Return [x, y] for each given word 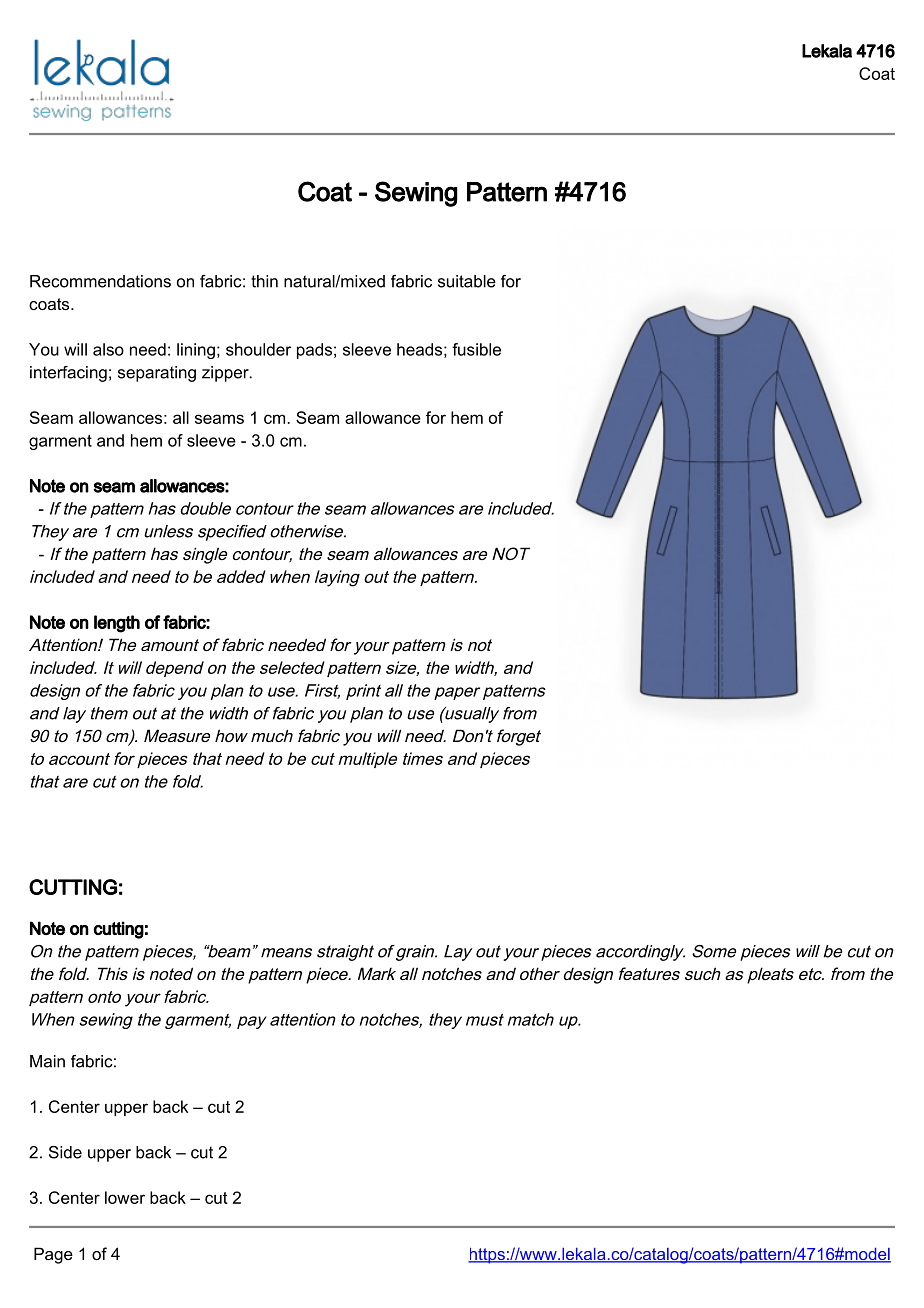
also [108, 349]
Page [53, 1255]
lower [125, 1197]
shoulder [258, 349]
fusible [476, 349]
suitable [467, 281]
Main [47, 1061]
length [117, 624]
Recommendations [100, 281]
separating [157, 374]
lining [196, 351]
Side [65, 1152]
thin [264, 281]
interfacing [68, 374]
